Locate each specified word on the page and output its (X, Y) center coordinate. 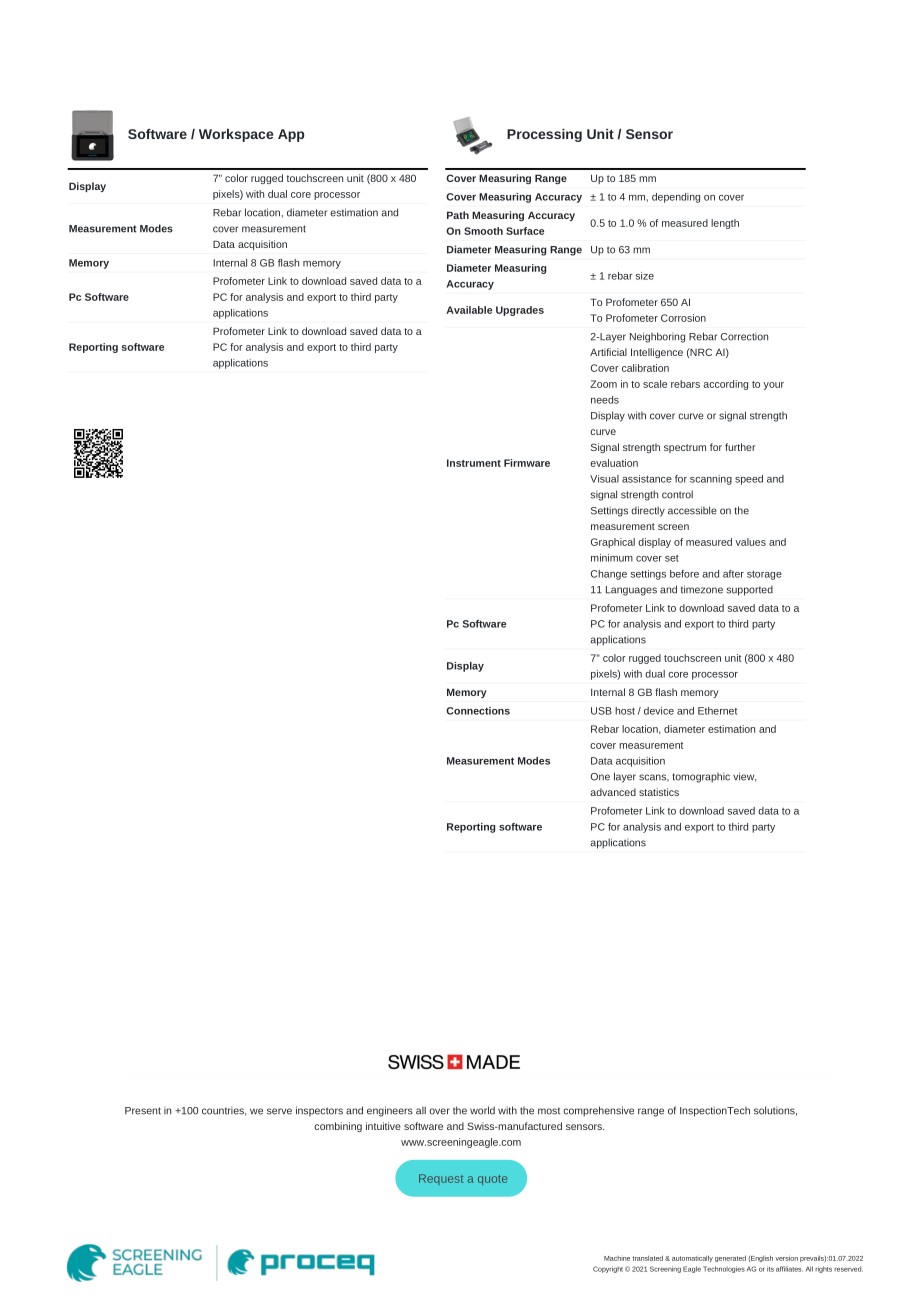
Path (458, 215)
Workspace (236, 135)
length (725, 224)
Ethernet (717, 711)
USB (601, 711)
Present (143, 1111)
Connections (478, 711)
